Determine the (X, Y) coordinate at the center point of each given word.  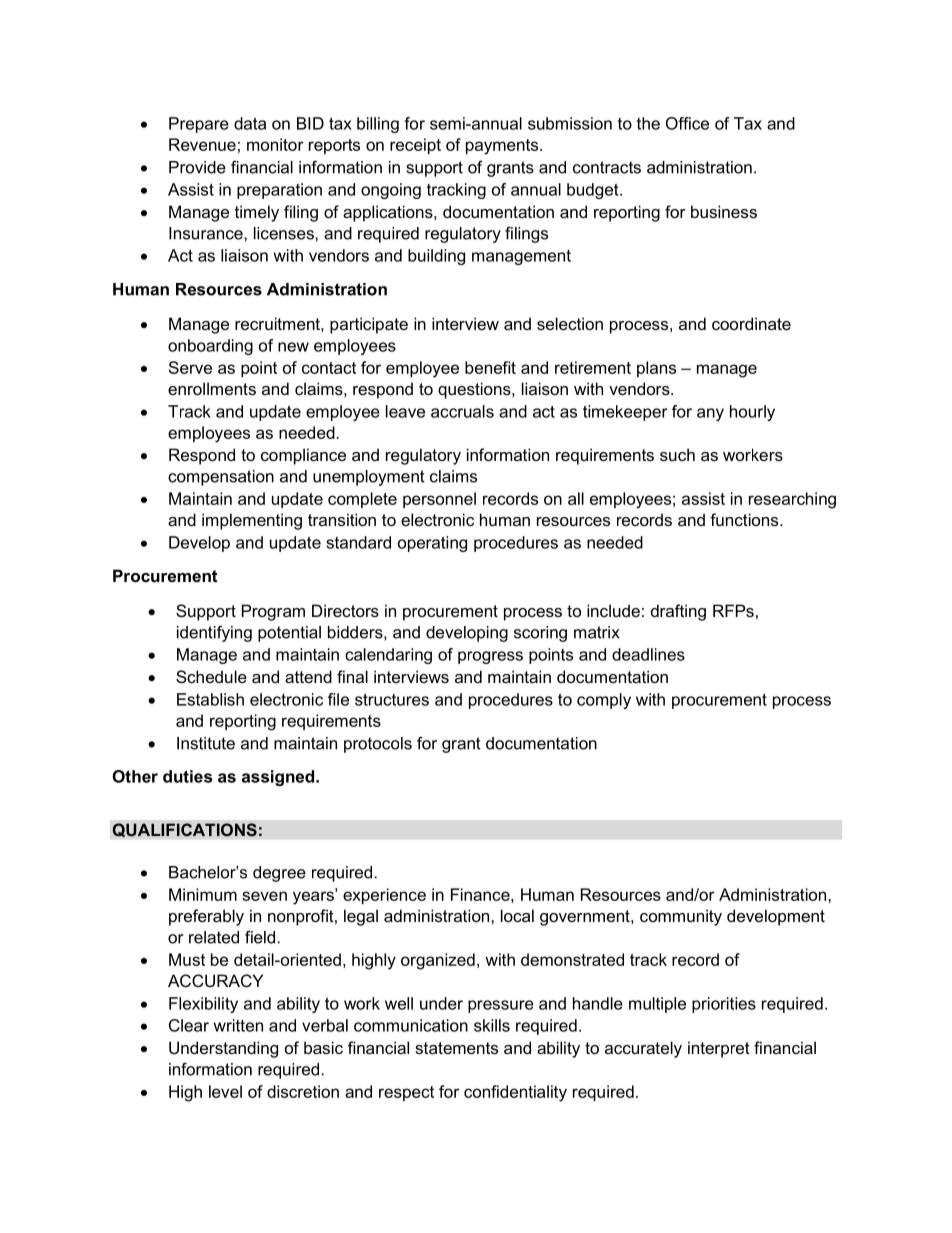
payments (503, 147)
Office (687, 123)
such (677, 454)
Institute (206, 743)
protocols (378, 745)
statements (456, 1048)
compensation (221, 478)
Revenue (202, 144)
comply (604, 701)
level (225, 1091)
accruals (462, 411)
